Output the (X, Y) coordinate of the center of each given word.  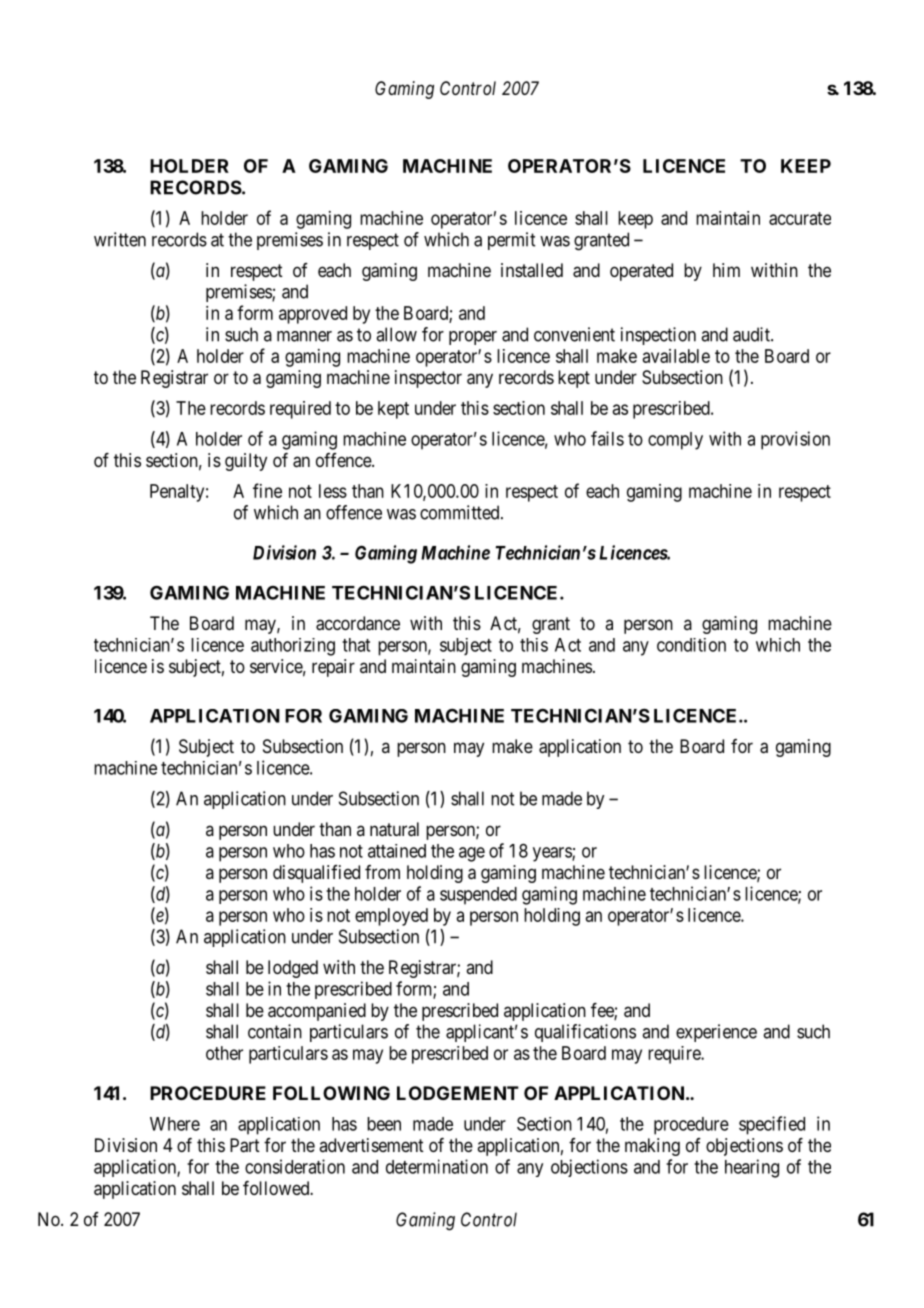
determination (437, 1166)
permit (511, 241)
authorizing (293, 647)
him (726, 270)
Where (175, 1124)
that (356, 645)
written (120, 239)
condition (691, 645)
